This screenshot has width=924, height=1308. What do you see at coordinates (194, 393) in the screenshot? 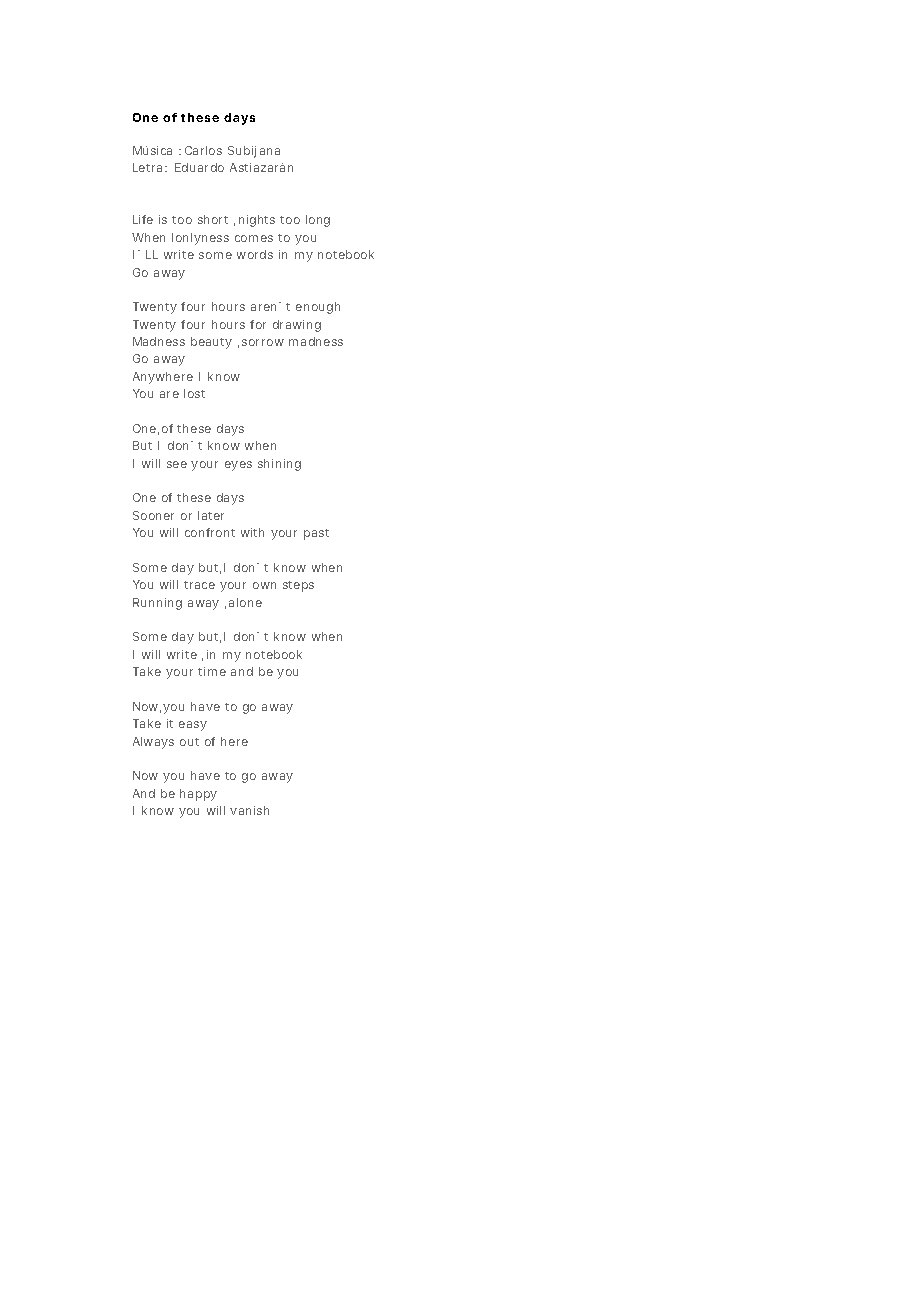
I see `lost` at bounding box center [194, 393].
